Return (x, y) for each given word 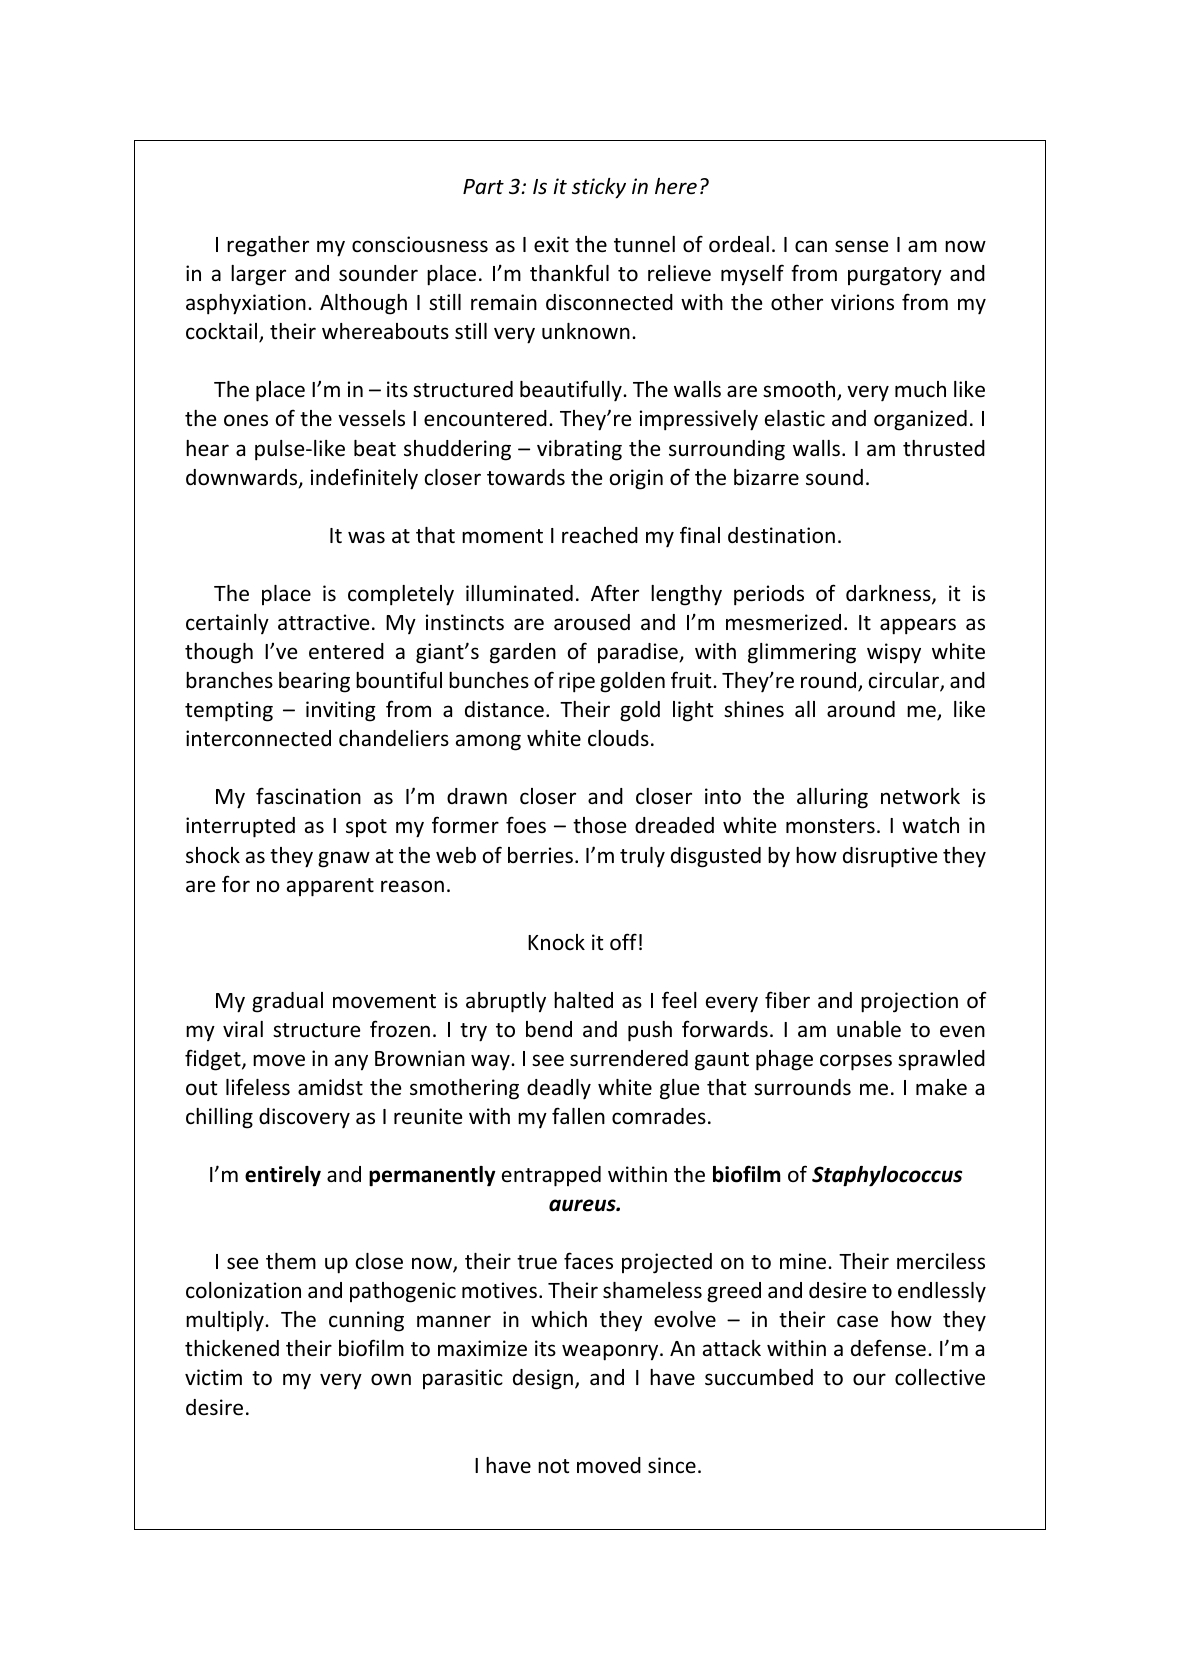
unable (869, 1029)
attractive (323, 622)
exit (551, 244)
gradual (287, 1002)
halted (583, 1000)
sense (861, 246)
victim (213, 1377)
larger (258, 275)
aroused (592, 622)
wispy (894, 653)
